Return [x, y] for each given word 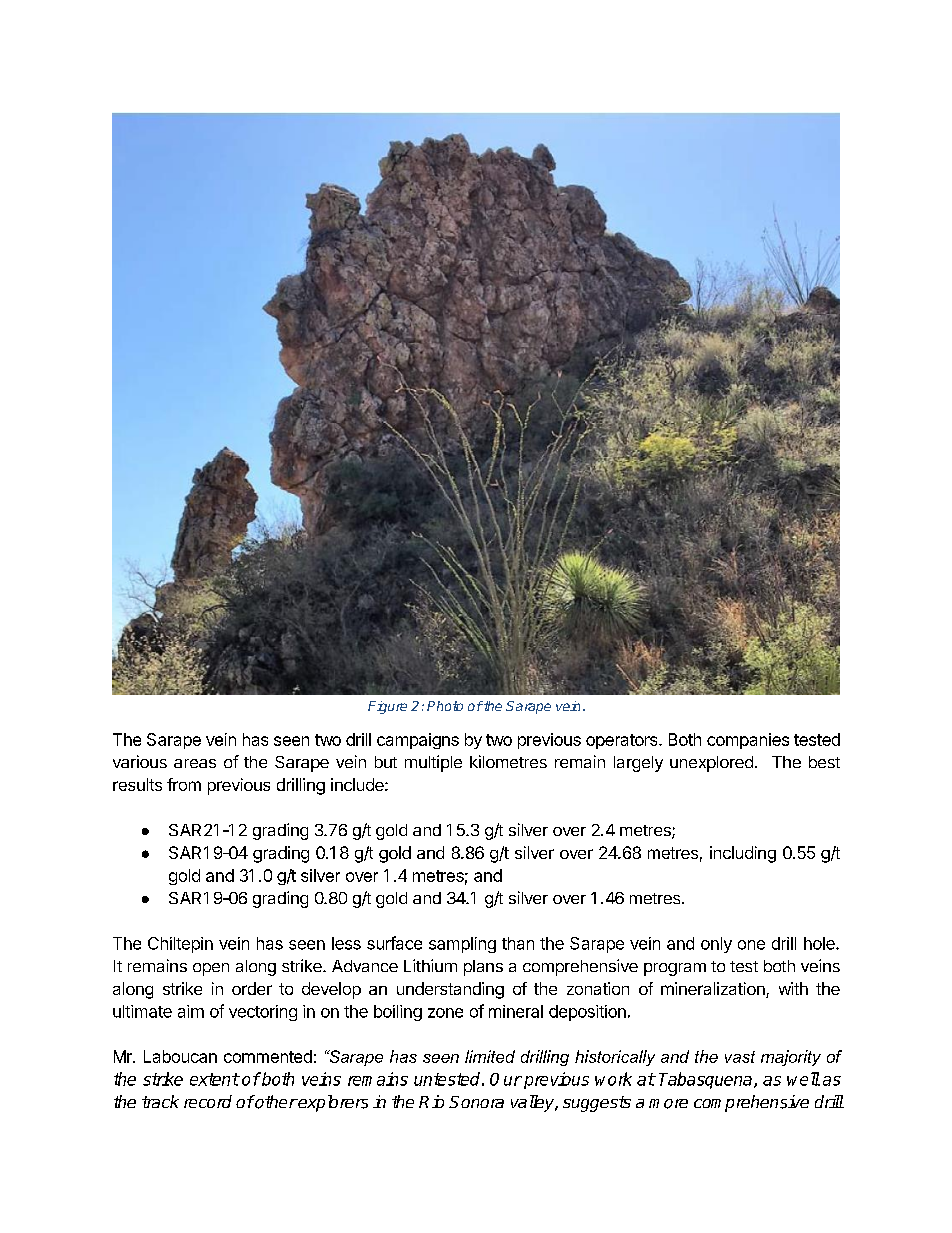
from [184, 784]
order [252, 988]
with [793, 988]
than [518, 943]
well [803, 1079]
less [346, 943]
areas [195, 763]
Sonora [476, 1102]
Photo [445, 706]
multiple [433, 763]
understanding [450, 990]
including [743, 854]
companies [748, 741]
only [716, 945]
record [208, 1101]
